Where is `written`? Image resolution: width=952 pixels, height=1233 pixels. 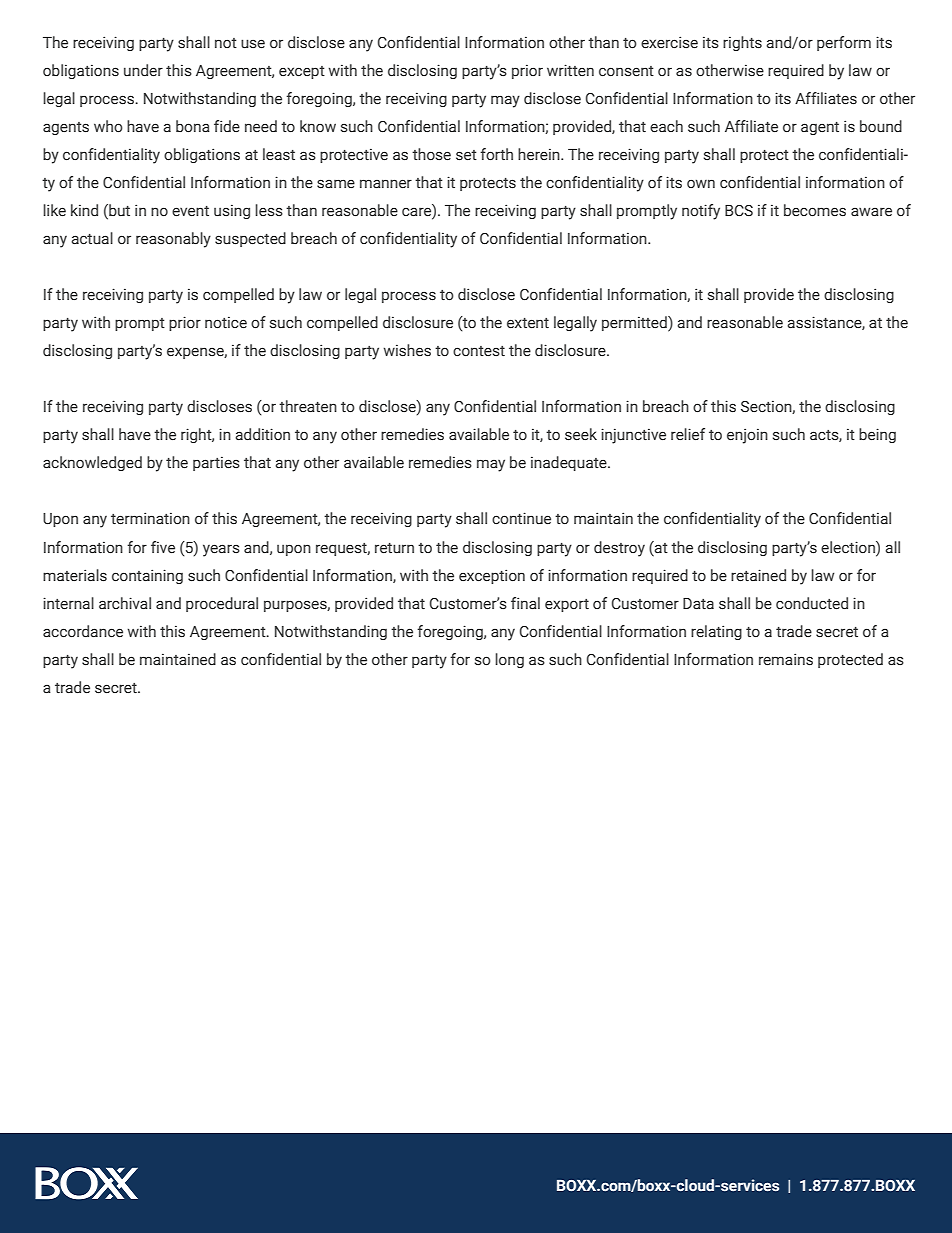 written is located at coordinates (570, 70).
